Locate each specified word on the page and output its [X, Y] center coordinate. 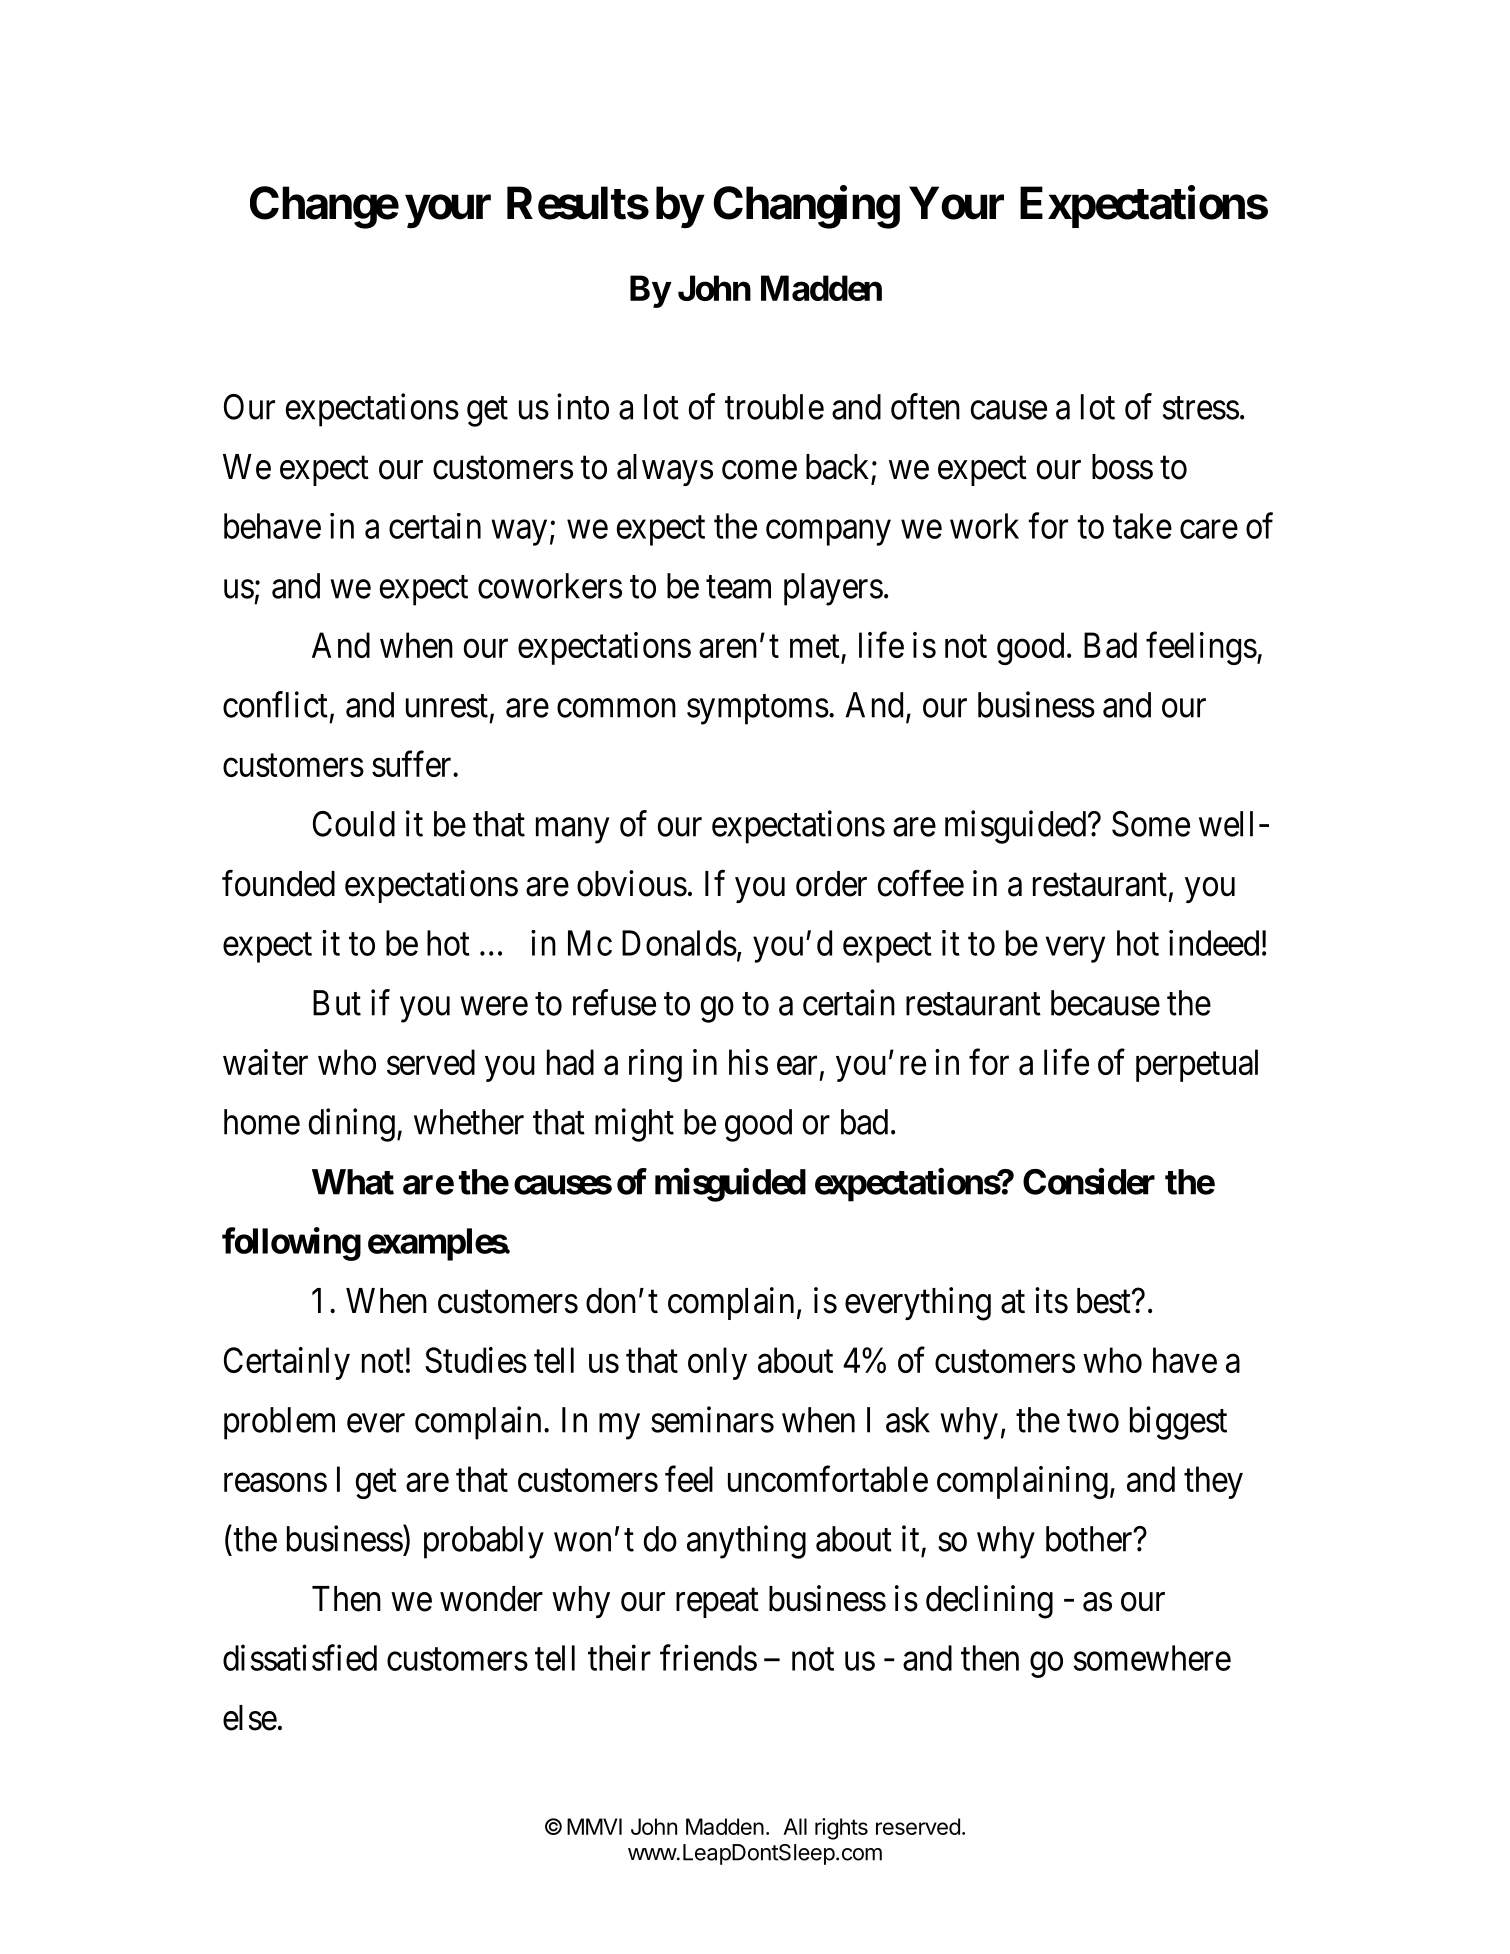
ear [797, 1065]
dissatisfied [300, 1657]
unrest [447, 706]
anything [746, 1542]
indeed [1214, 943]
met [815, 646]
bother [1090, 1539]
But [337, 1003]
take [1142, 526]
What [353, 1182]
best [1105, 1301]
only [717, 1363]
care [1209, 529]
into [583, 406]
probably [484, 1542]
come [759, 470]
